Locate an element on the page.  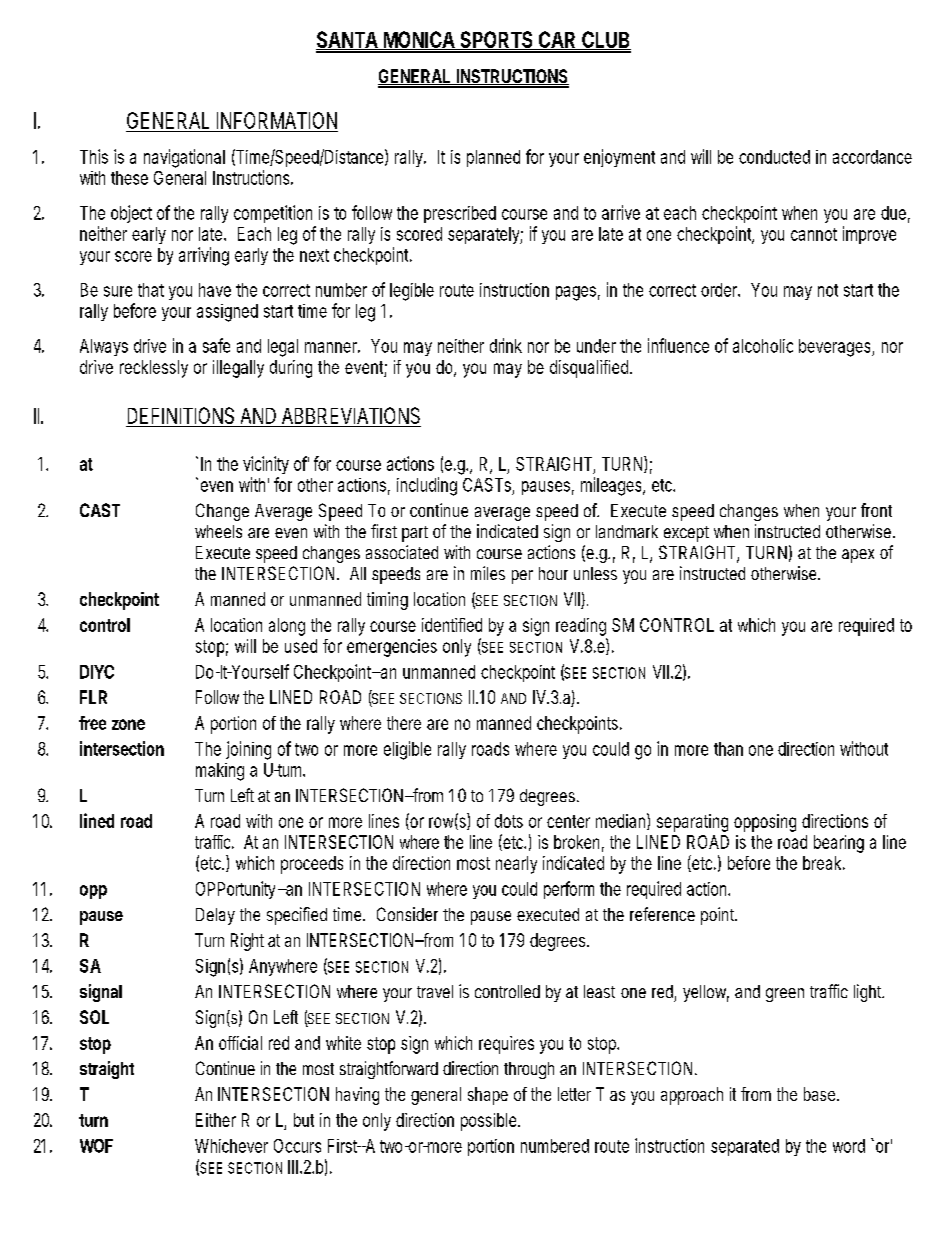
wheels is located at coordinates (218, 531).
